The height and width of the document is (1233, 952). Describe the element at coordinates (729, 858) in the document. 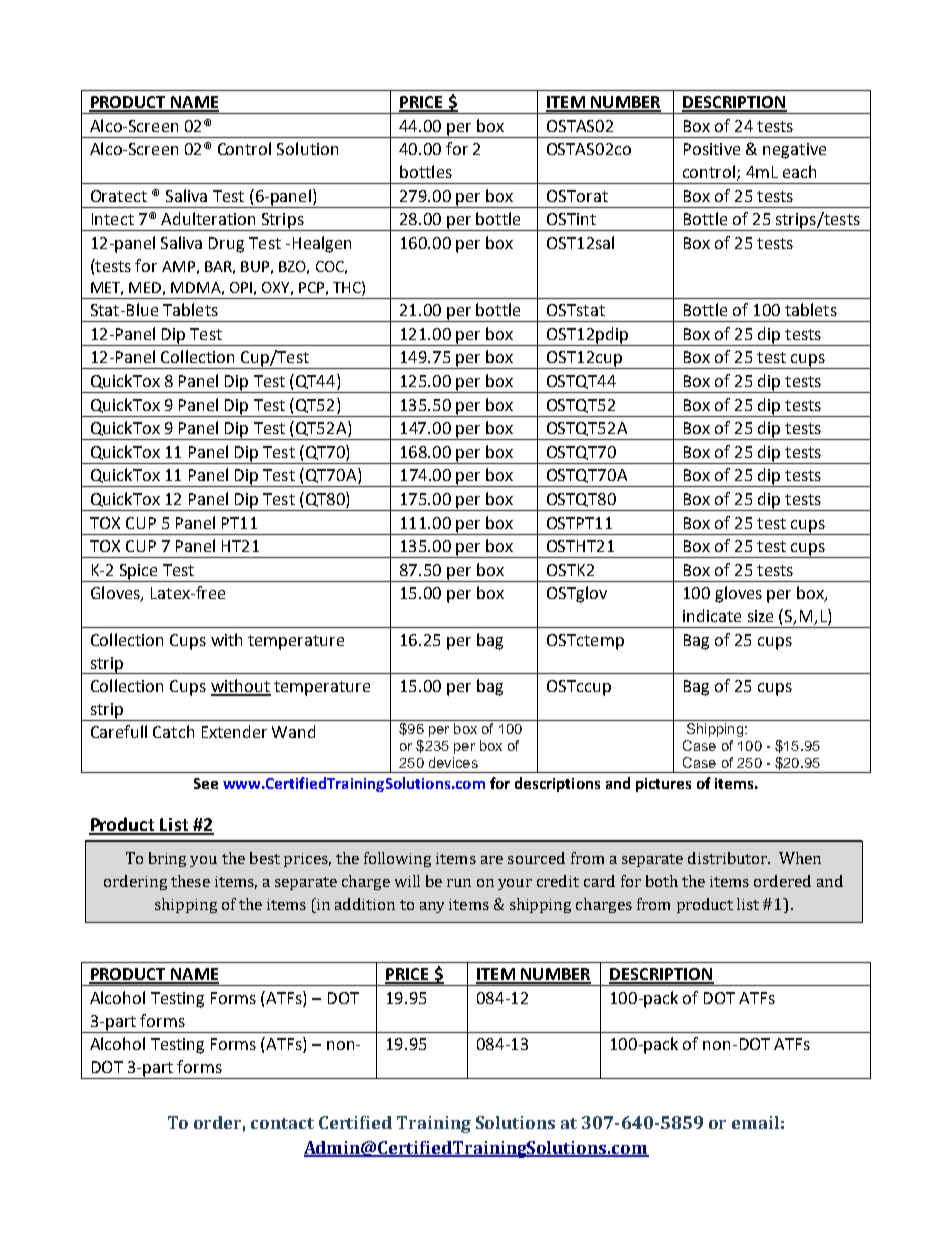

I see `distributor` at that location.
